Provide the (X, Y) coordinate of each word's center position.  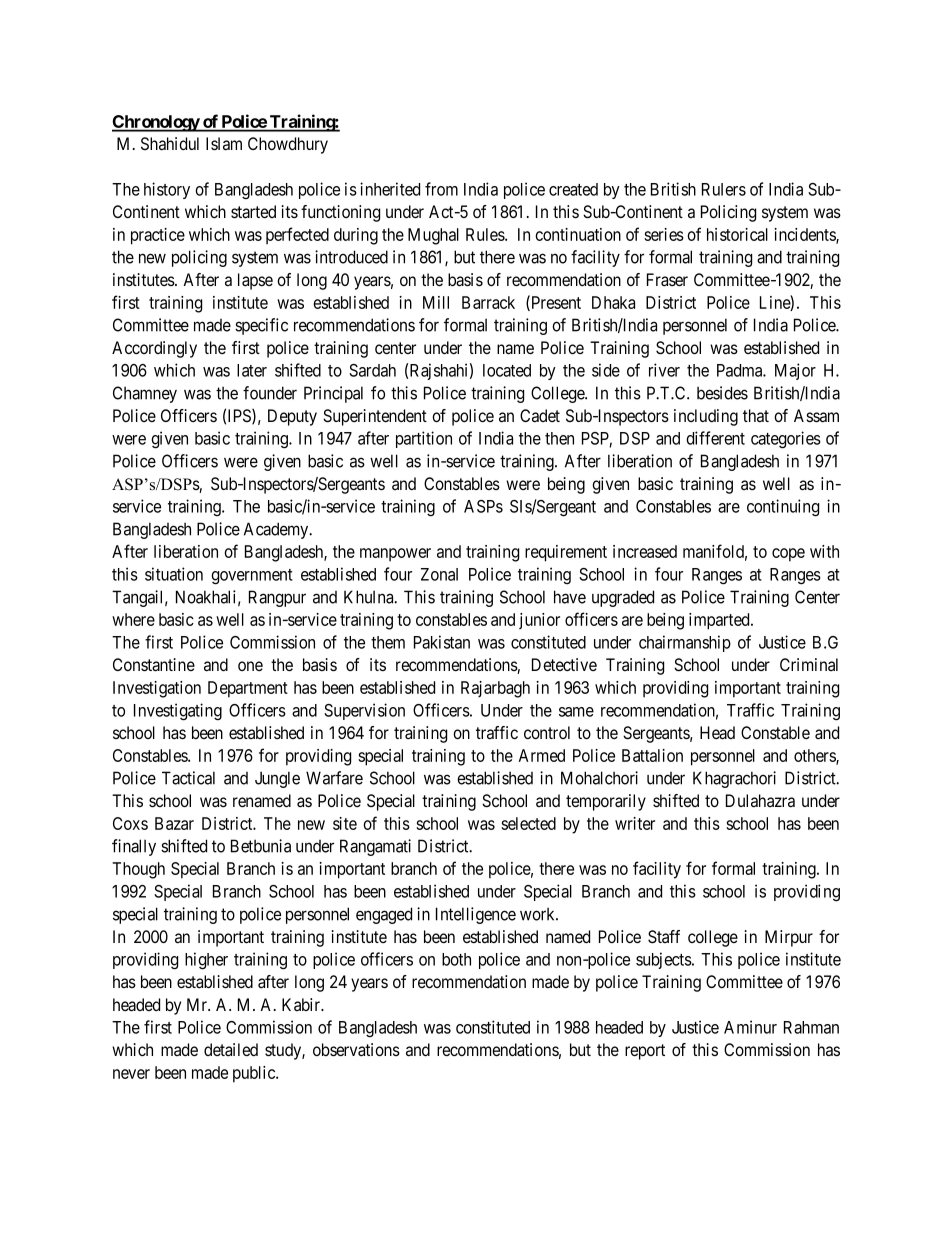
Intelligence (476, 915)
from (441, 189)
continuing (783, 508)
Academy (277, 530)
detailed (231, 1050)
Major (795, 371)
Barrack (488, 302)
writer (635, 823)
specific (261, 326)
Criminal (809, 664)
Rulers (724, 189)
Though (138, 870)
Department (248, 689)
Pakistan (442, 642)
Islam (224, 144)
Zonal (439, 574)
